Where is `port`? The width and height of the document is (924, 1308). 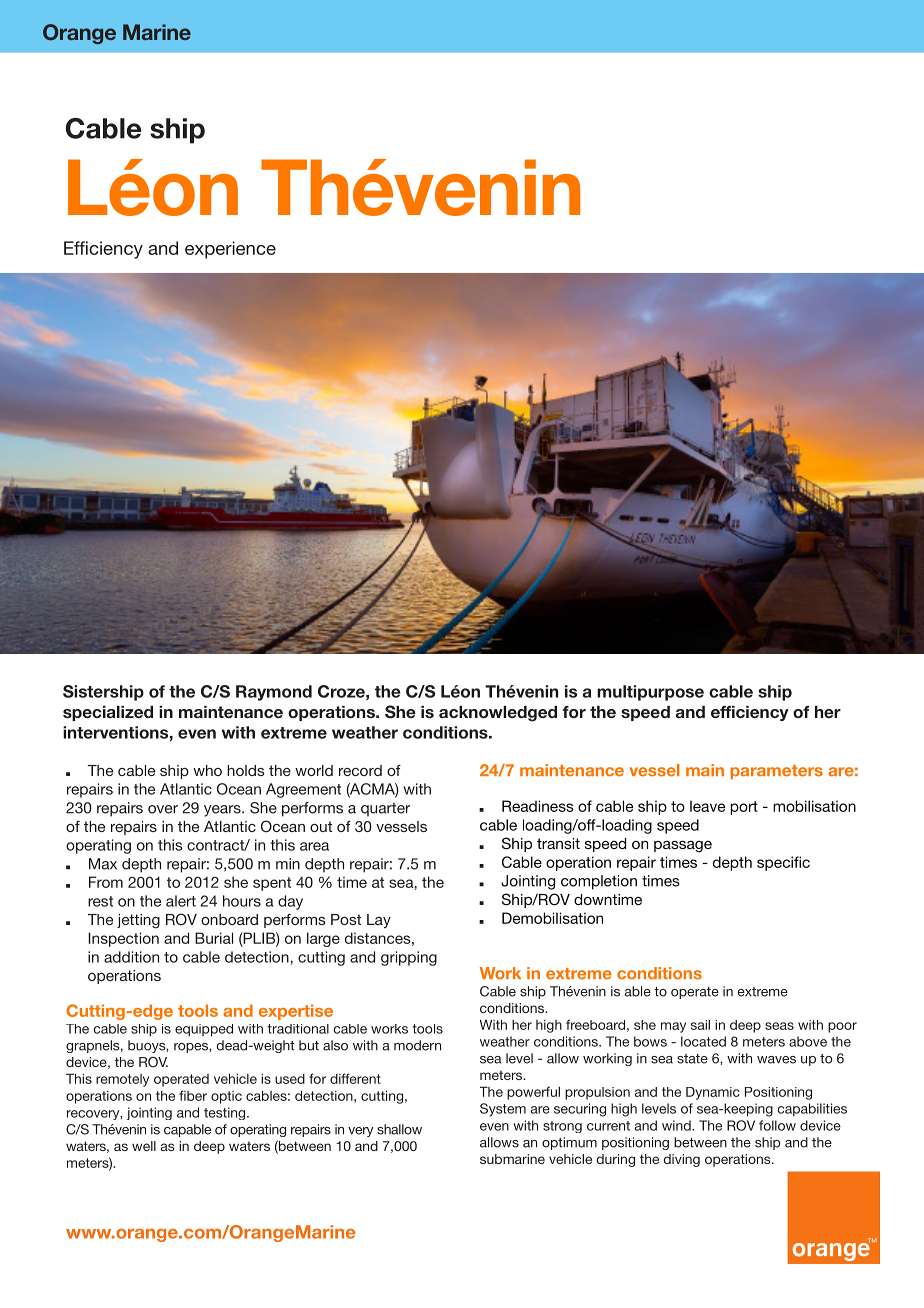
port is located at coordinates (744, 808).
